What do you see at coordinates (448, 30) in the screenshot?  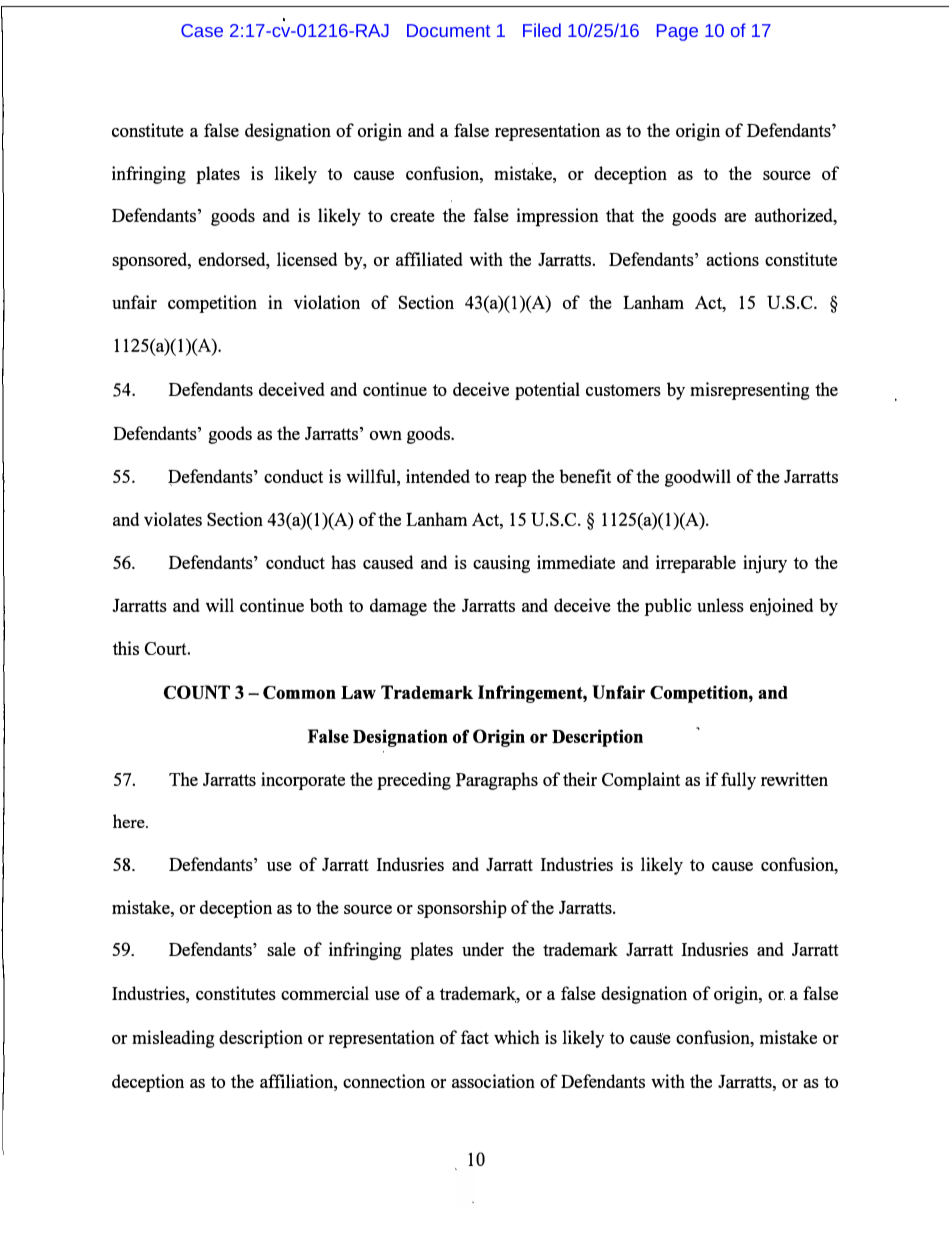 I see `Document` at bounding box center [448, 30].
